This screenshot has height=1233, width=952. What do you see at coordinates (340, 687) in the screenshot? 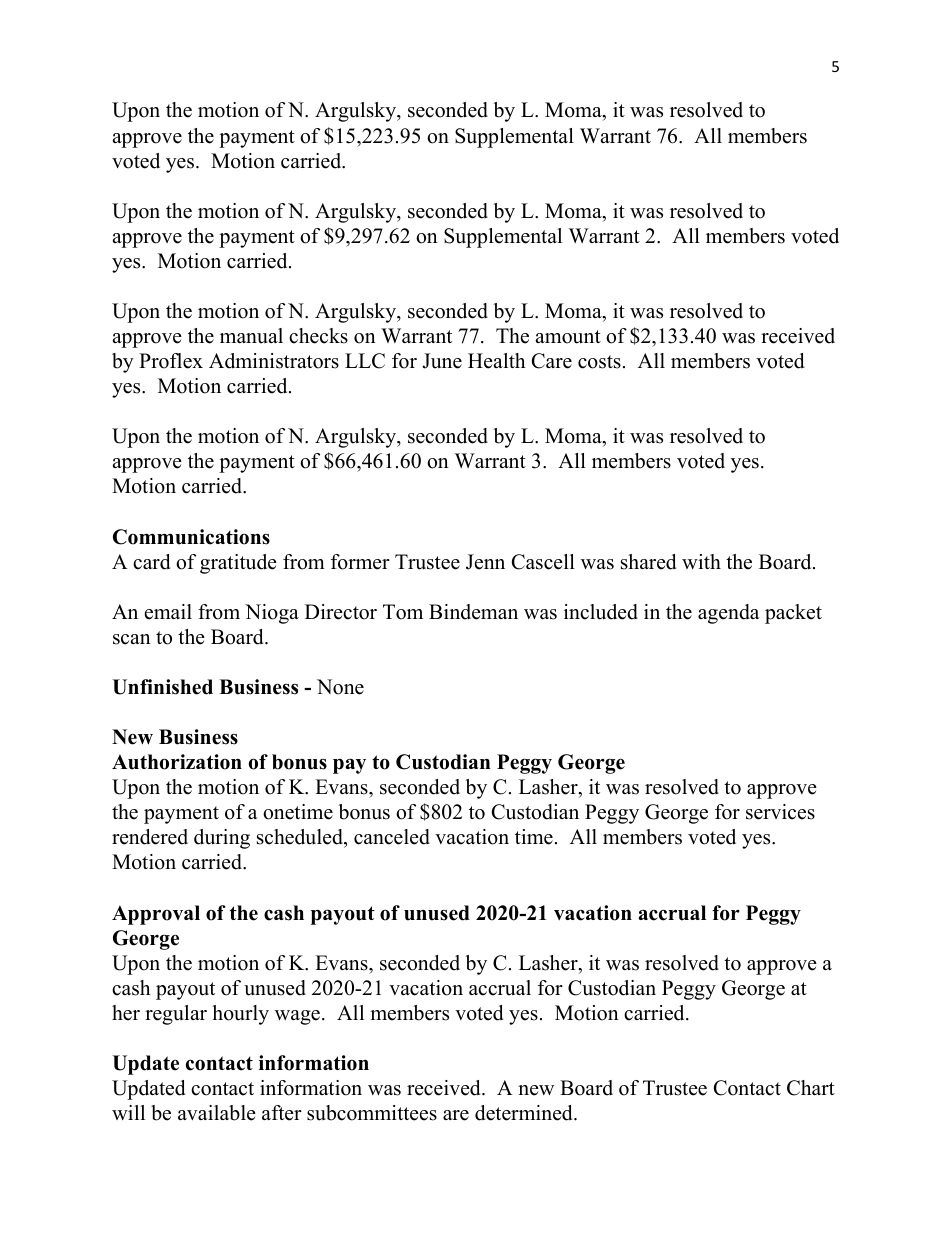
I see `None` at bounding box center [340, 687].
